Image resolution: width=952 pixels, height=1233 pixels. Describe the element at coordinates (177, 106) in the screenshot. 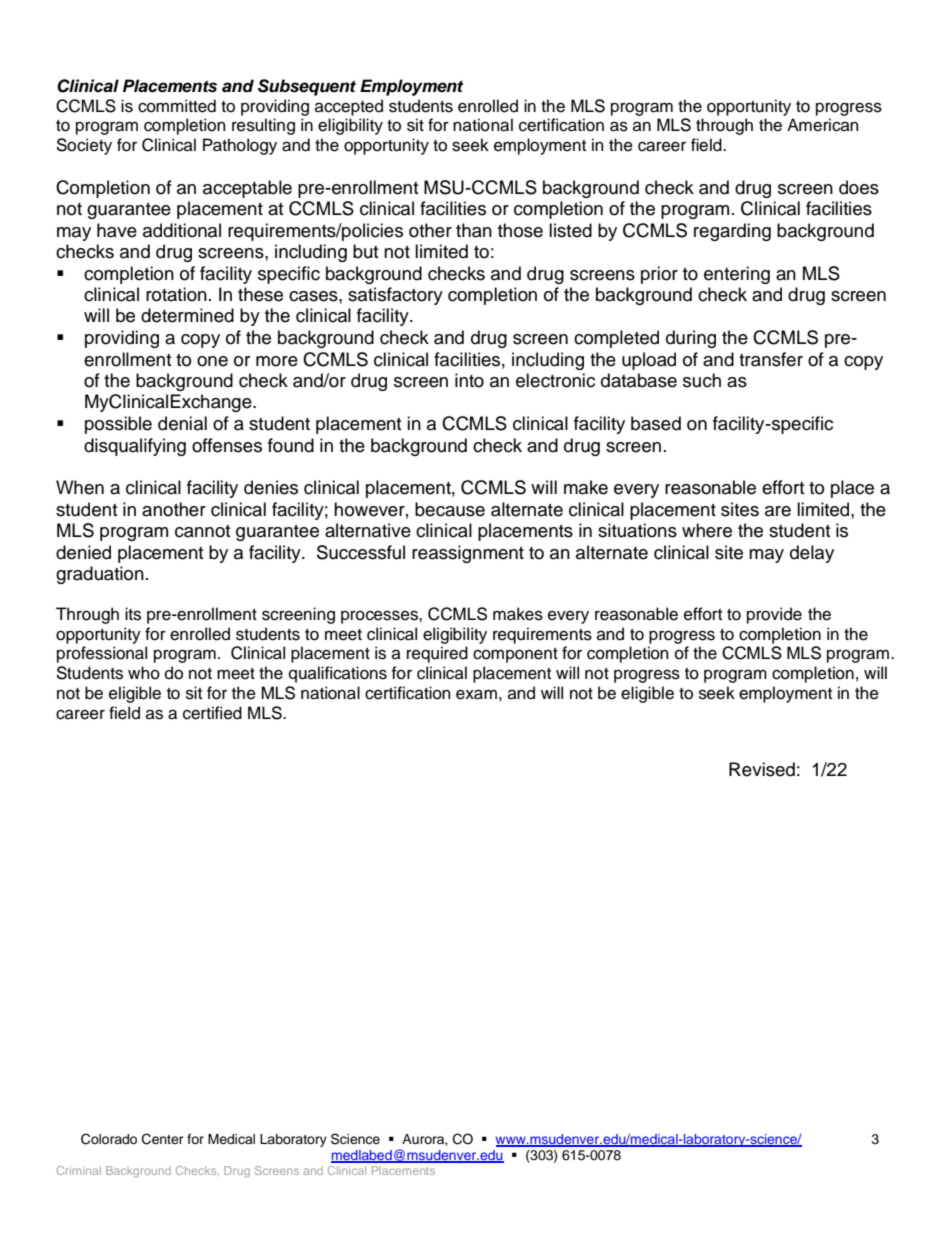

I see `committed` at that location.
